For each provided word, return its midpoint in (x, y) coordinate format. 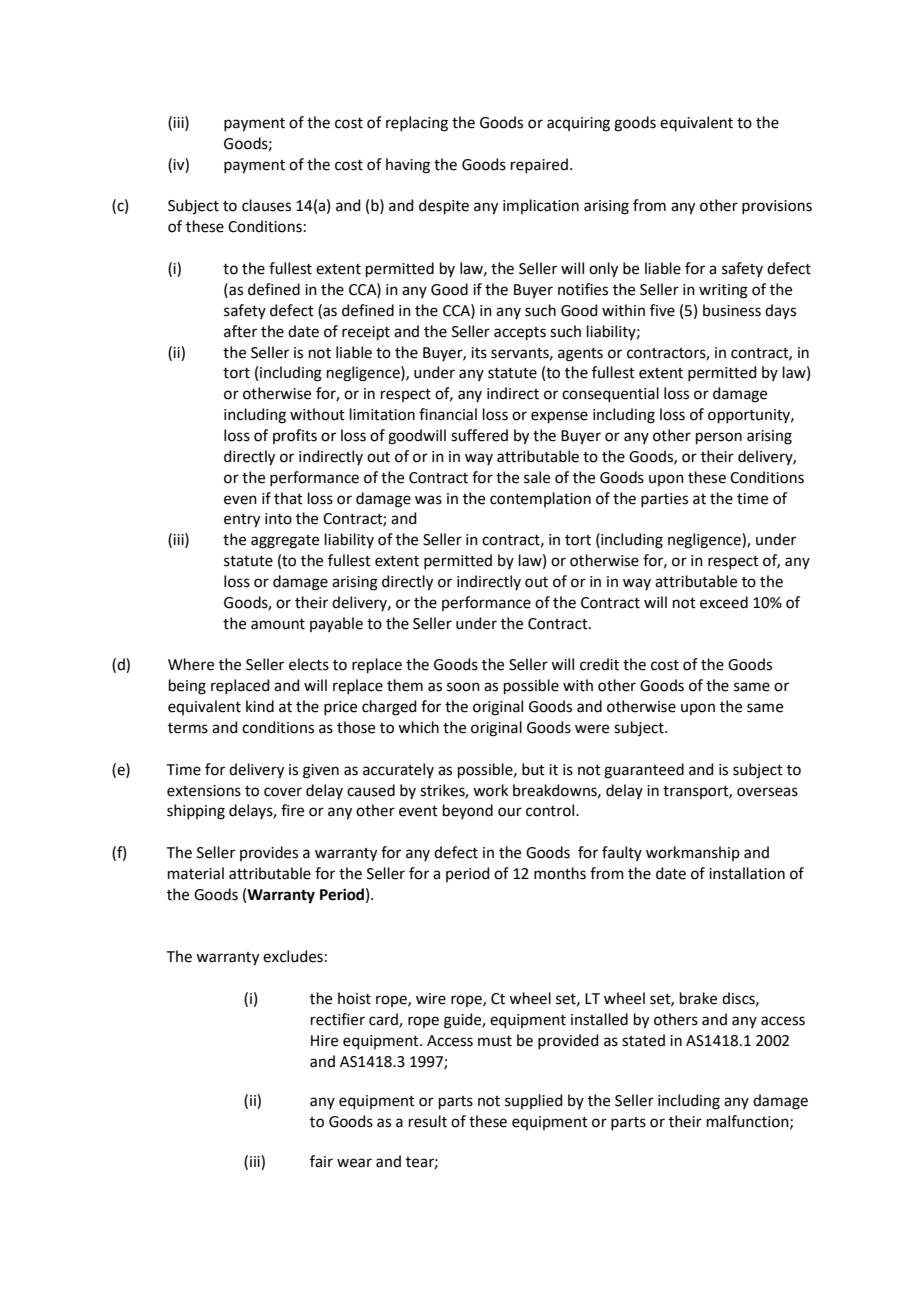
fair (321, 1161)
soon (463, 687)
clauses (266, 205)
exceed (724, 602)
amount (278, 624)
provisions (777, 207)
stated (643, 1040)
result (428, 1121)
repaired (539, 165)
